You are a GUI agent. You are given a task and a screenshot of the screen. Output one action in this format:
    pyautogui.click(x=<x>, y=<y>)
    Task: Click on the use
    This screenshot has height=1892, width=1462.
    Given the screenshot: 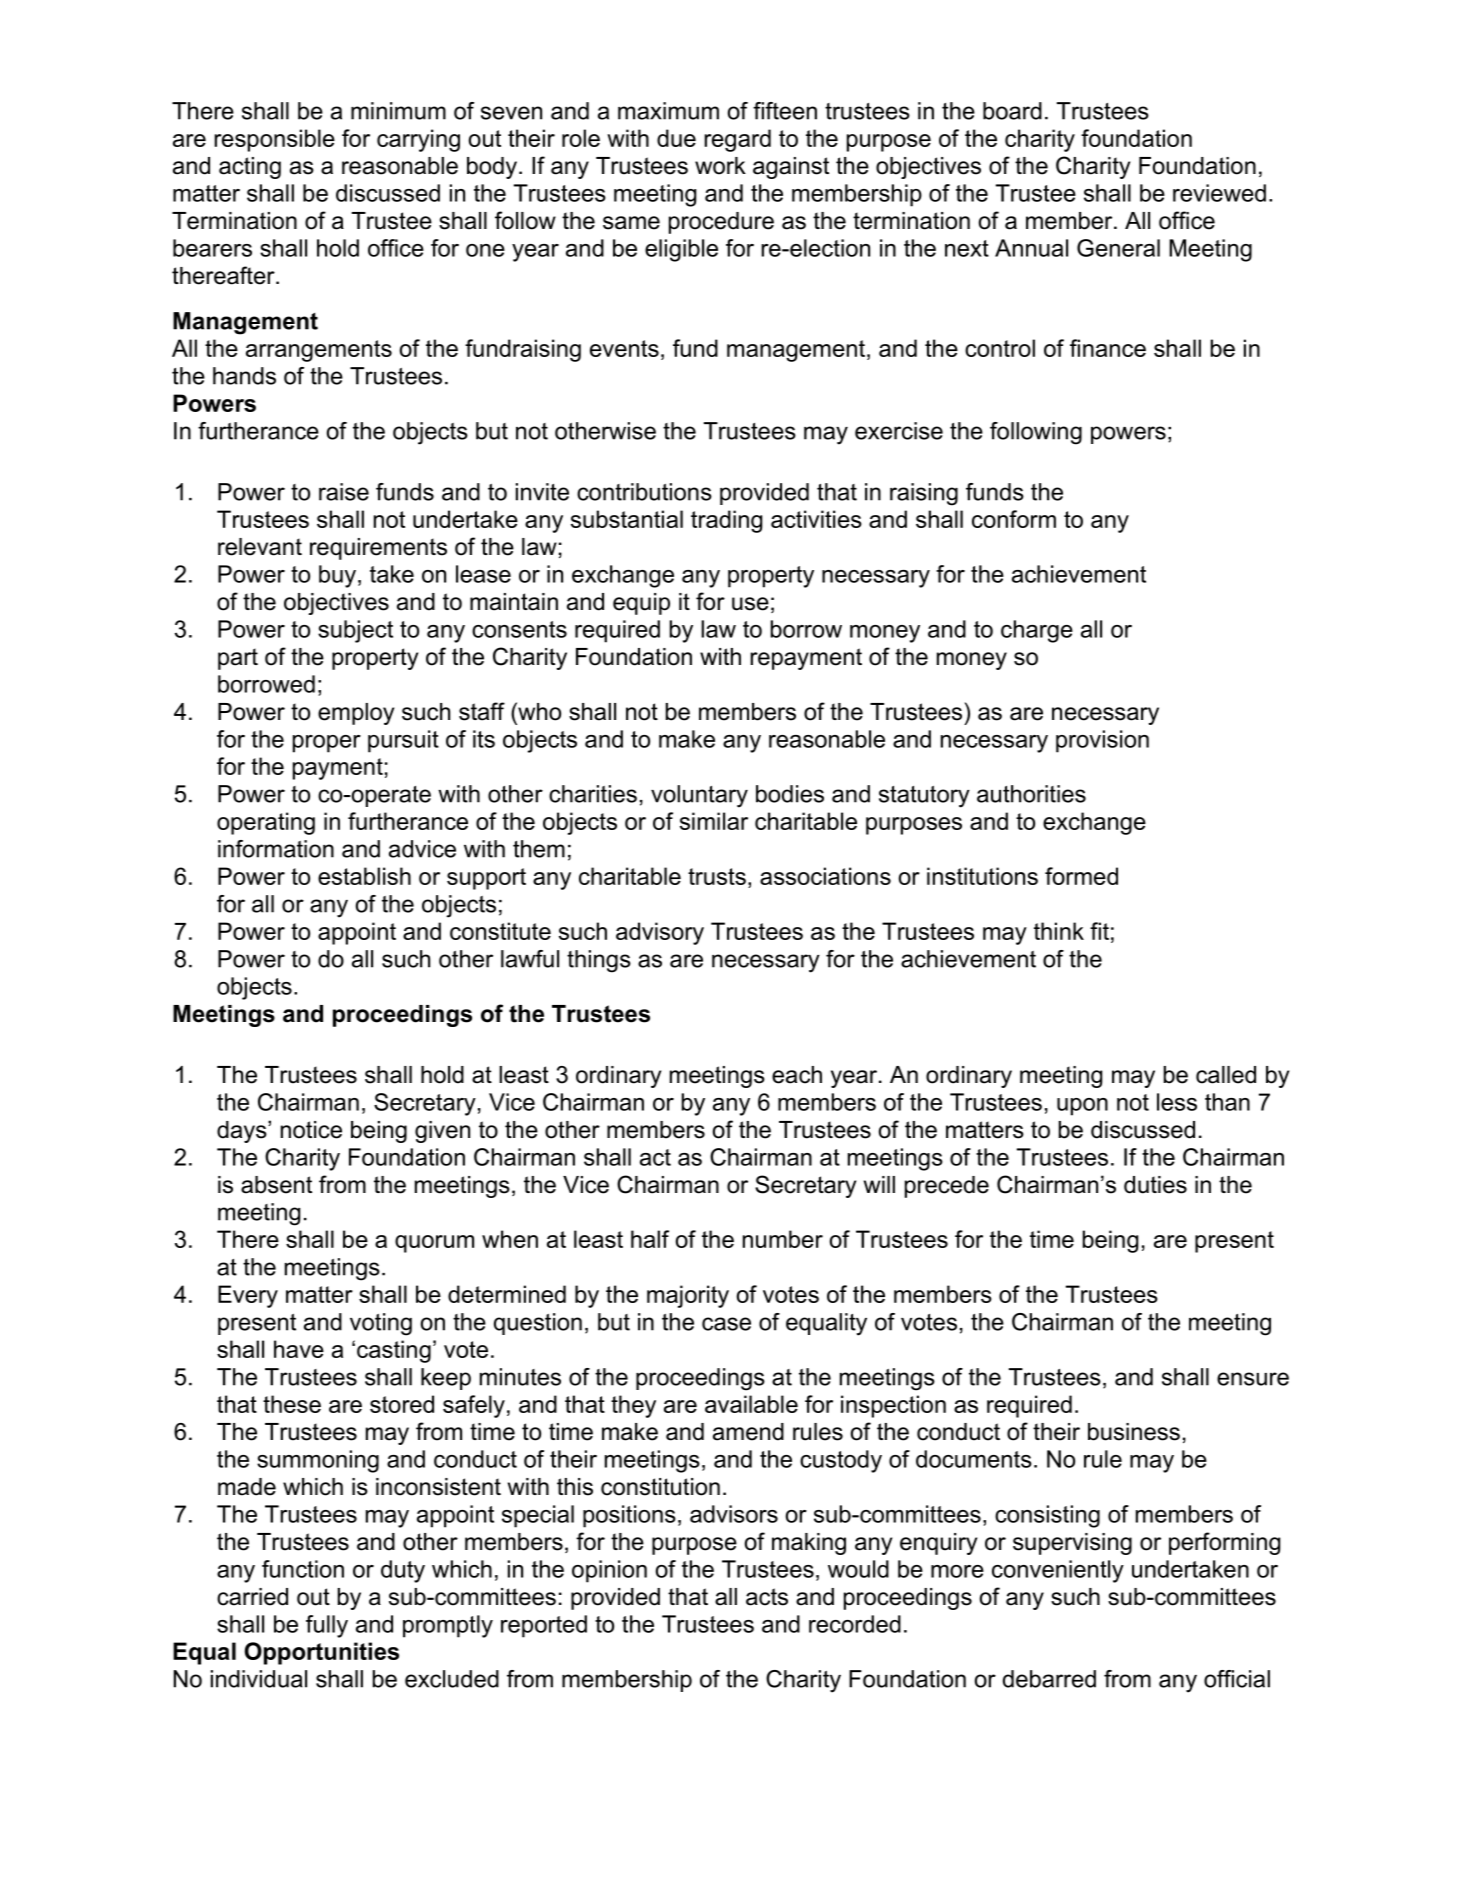 What is the action you would take?
    pyautogui.click(x=750, y=604)
